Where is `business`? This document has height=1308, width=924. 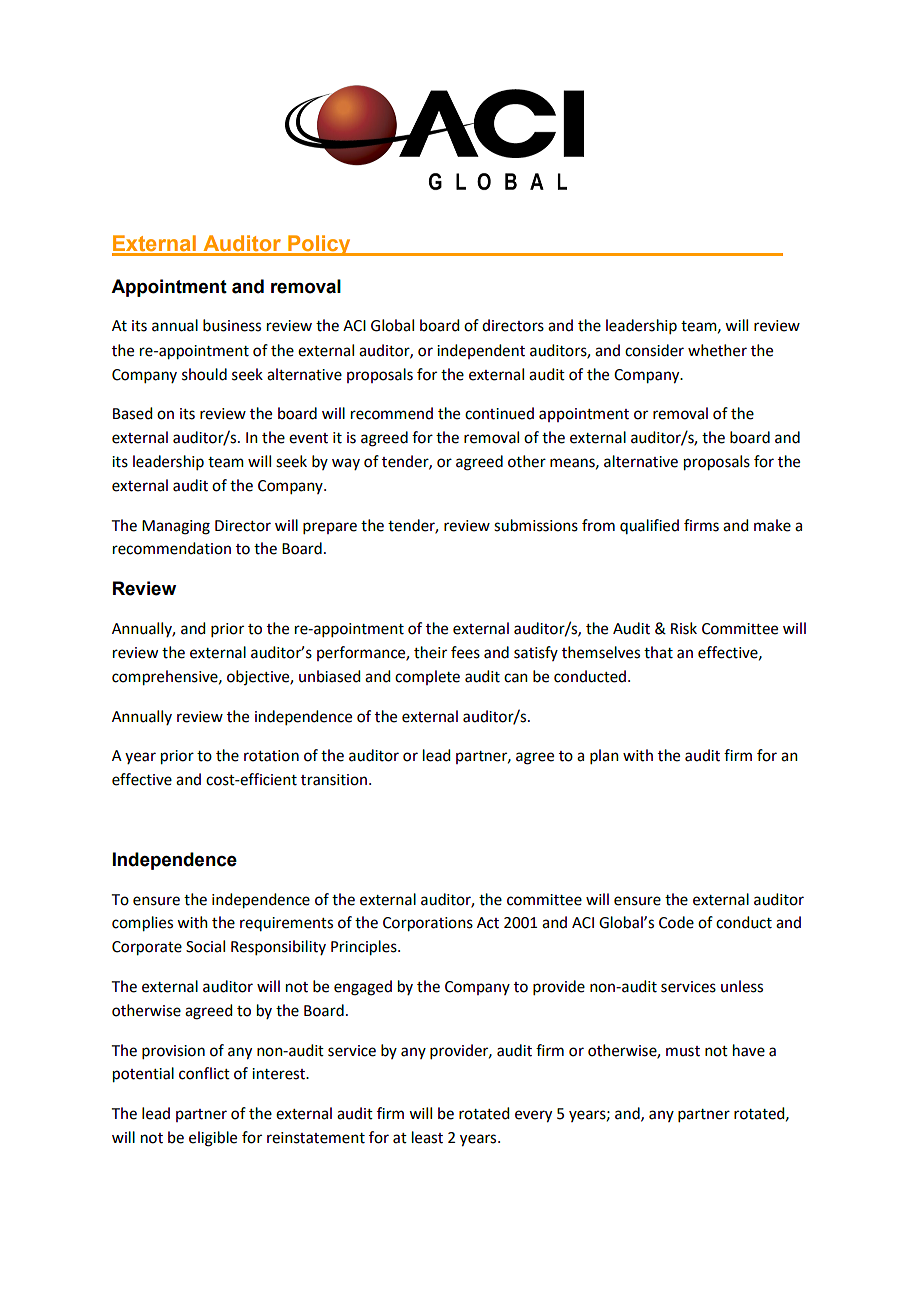
business is located at coordinates (232, 325).
